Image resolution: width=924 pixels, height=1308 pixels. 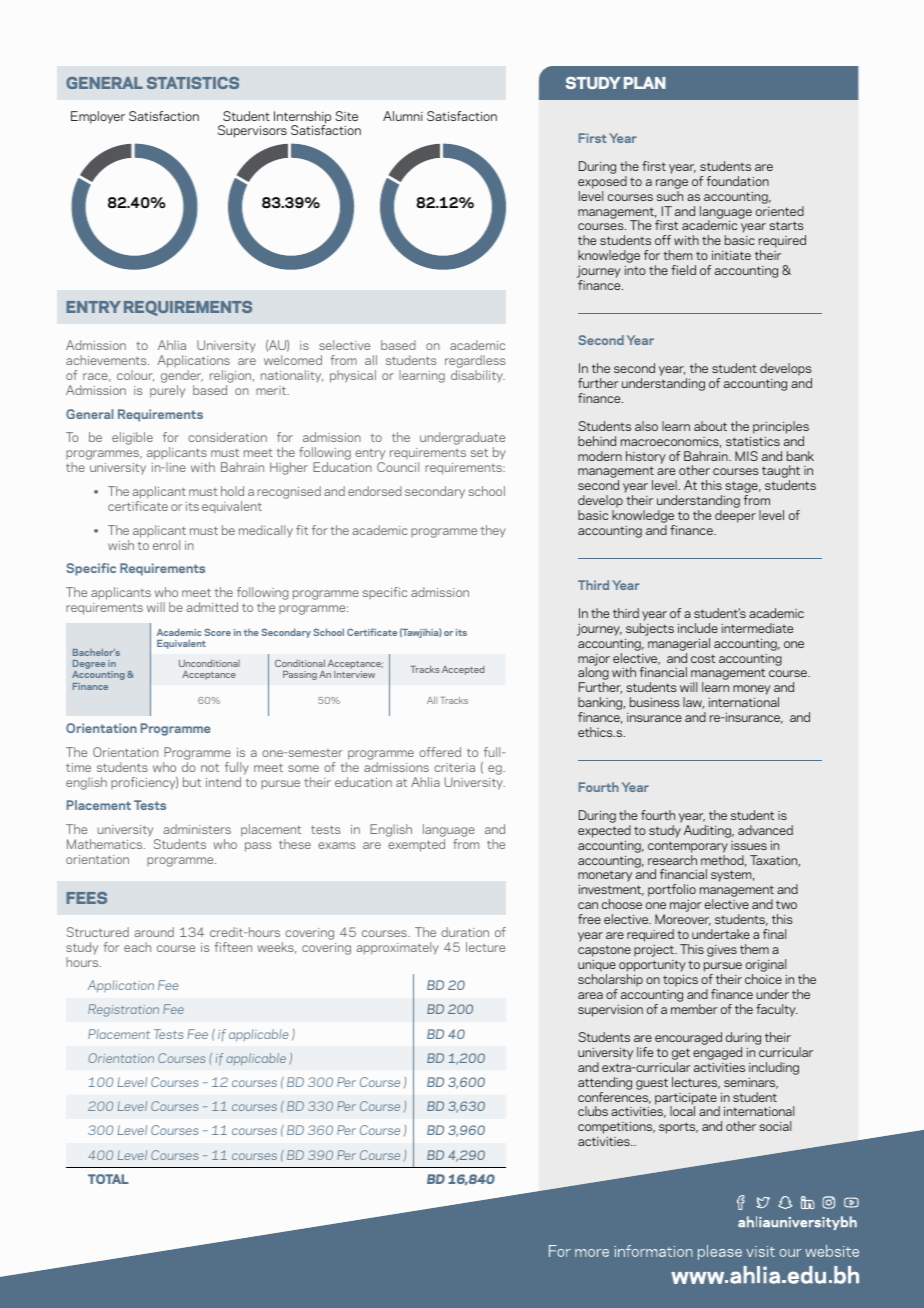 I want to click on TOTAL, so click(x=108, y=1179).
